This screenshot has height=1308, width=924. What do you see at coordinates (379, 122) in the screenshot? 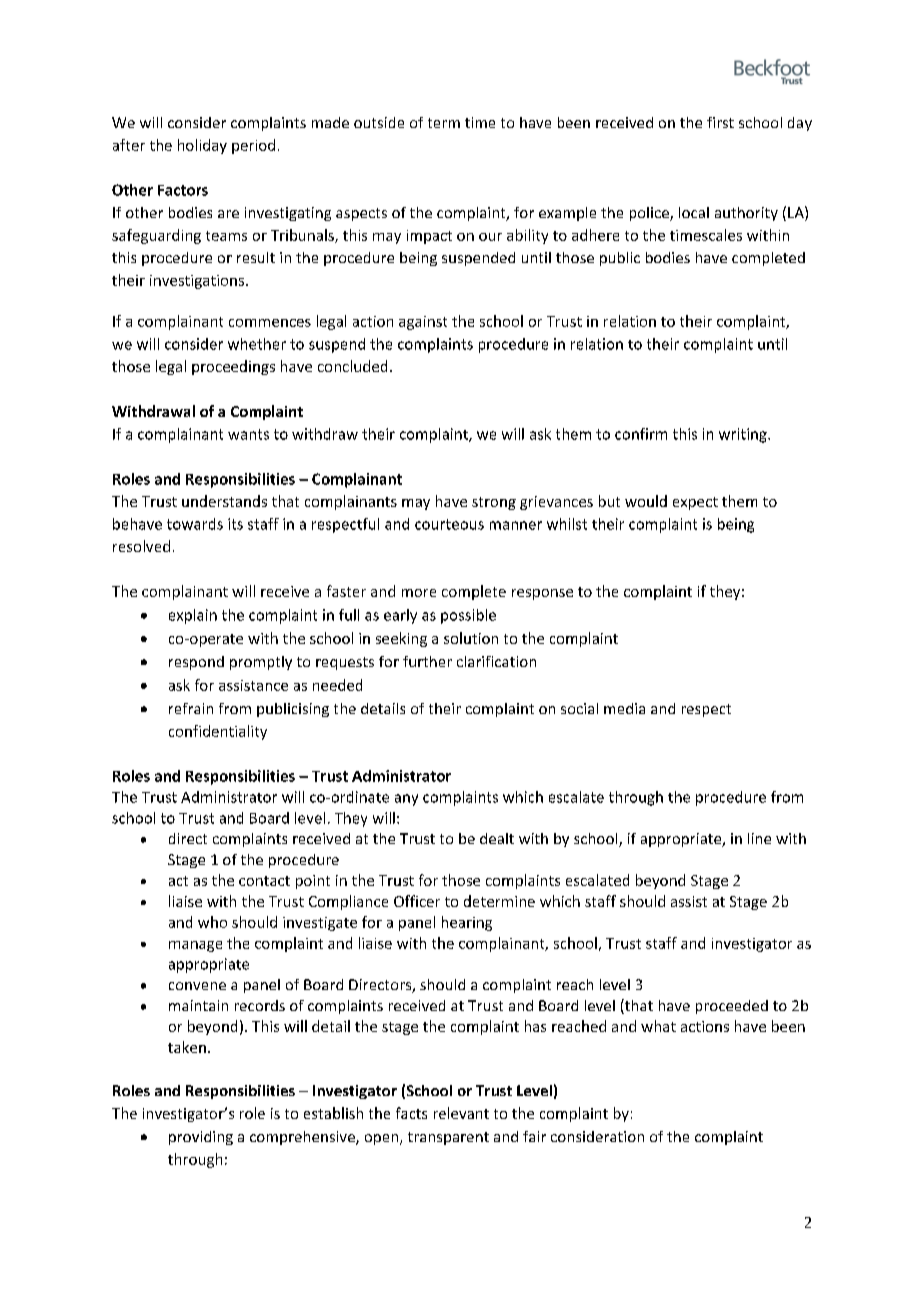
I see `outside` at bounding box center [379, 122].
